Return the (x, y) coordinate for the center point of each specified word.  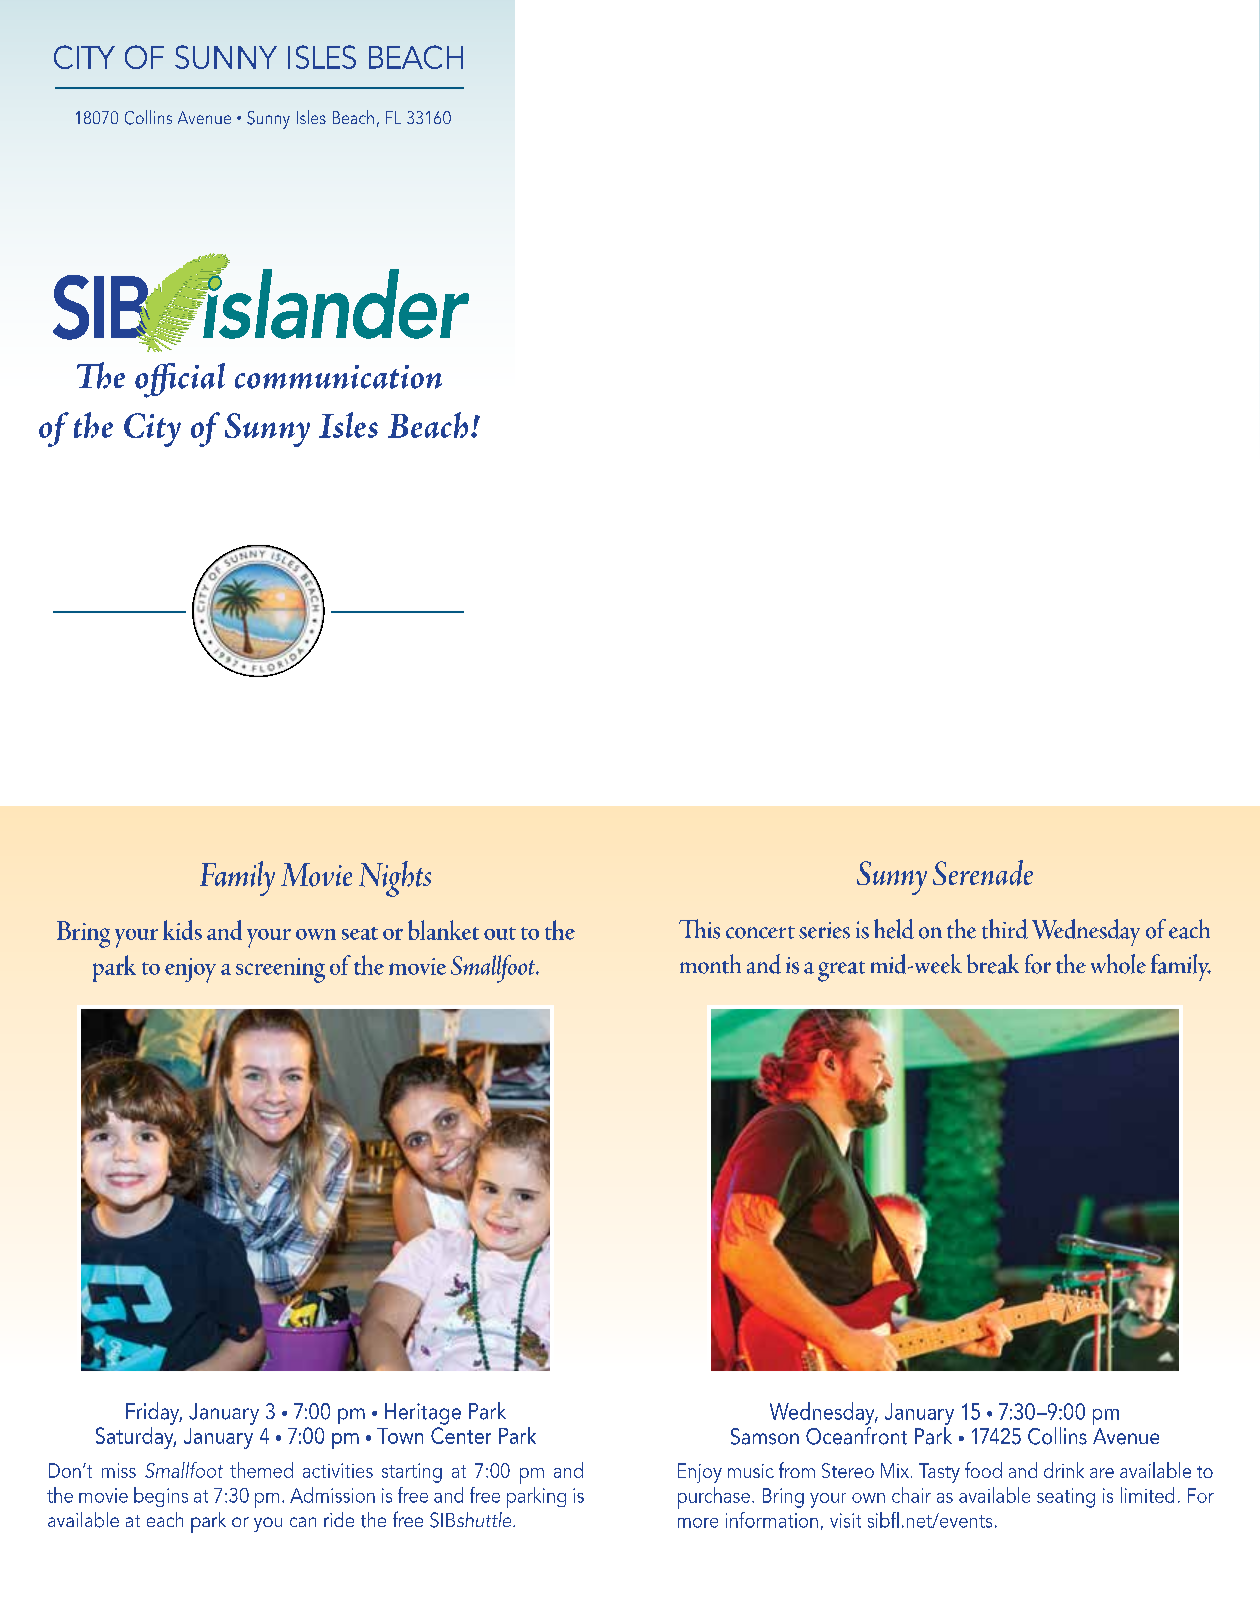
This (699, 929)
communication (338, 377)
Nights (395, 879)
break (993, 964)
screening (280, 970)
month (710, 964)
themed (261, 1470)
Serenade (983, 873)
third (1005, 929)
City (152, 430)
